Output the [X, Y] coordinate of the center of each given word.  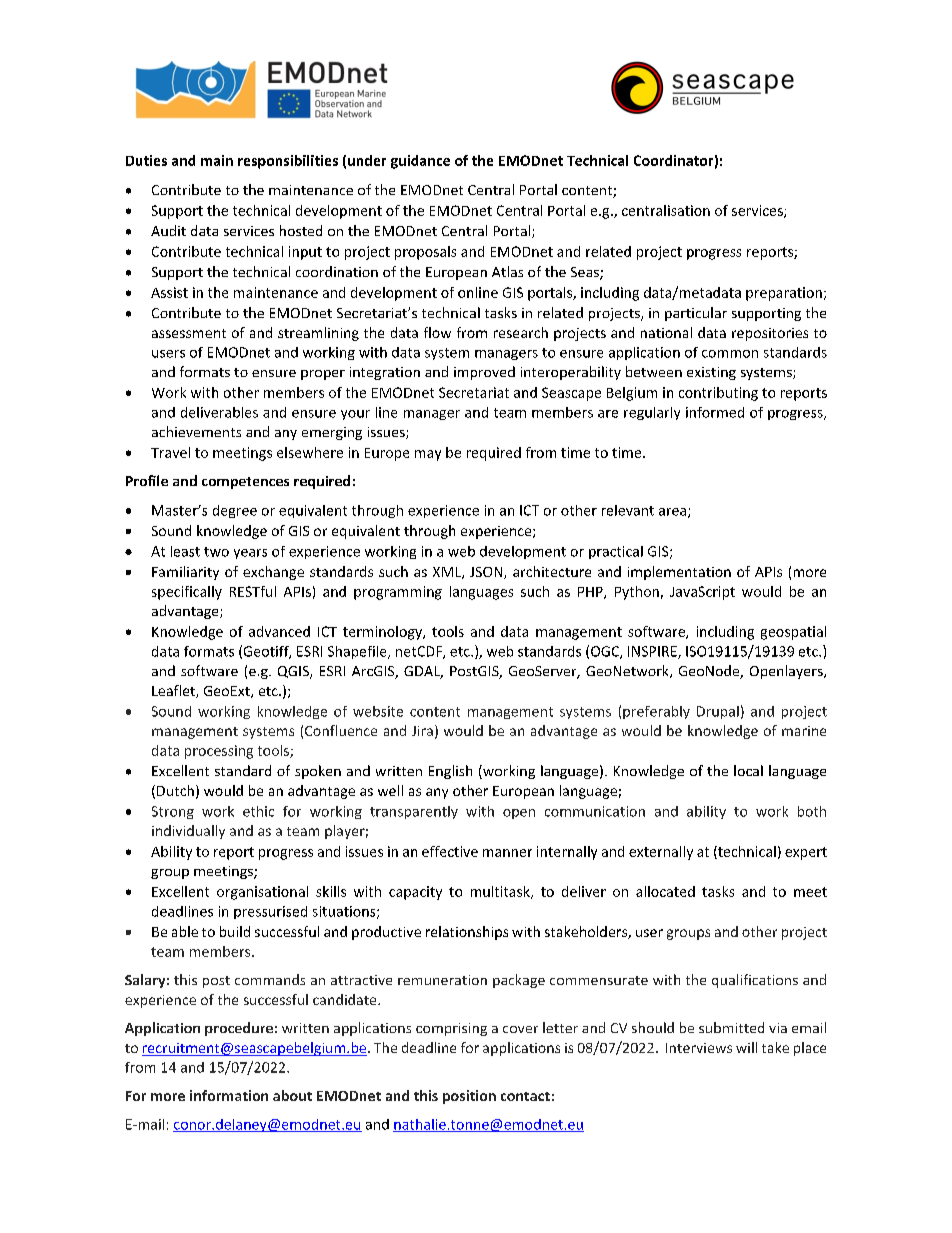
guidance [420, 162]
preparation [784, 294]
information [229, 1095]
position [469, 1097]
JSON [487, 573]
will [746, 1047]
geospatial [793, 633]
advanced [279, 631]
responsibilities [288, 162]
